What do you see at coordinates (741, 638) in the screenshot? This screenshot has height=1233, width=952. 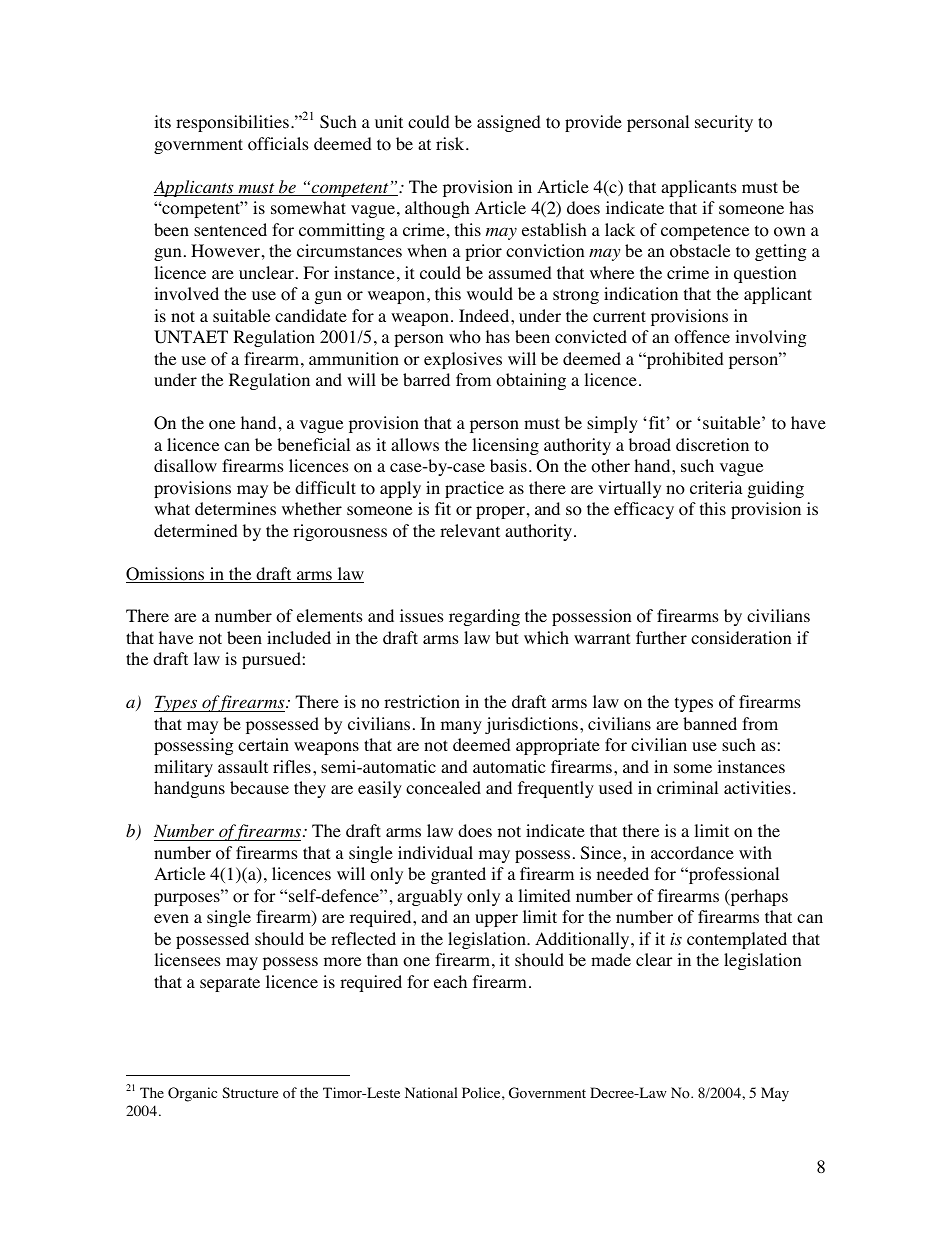 I see `consideration` at bounding box center [741, 638].
